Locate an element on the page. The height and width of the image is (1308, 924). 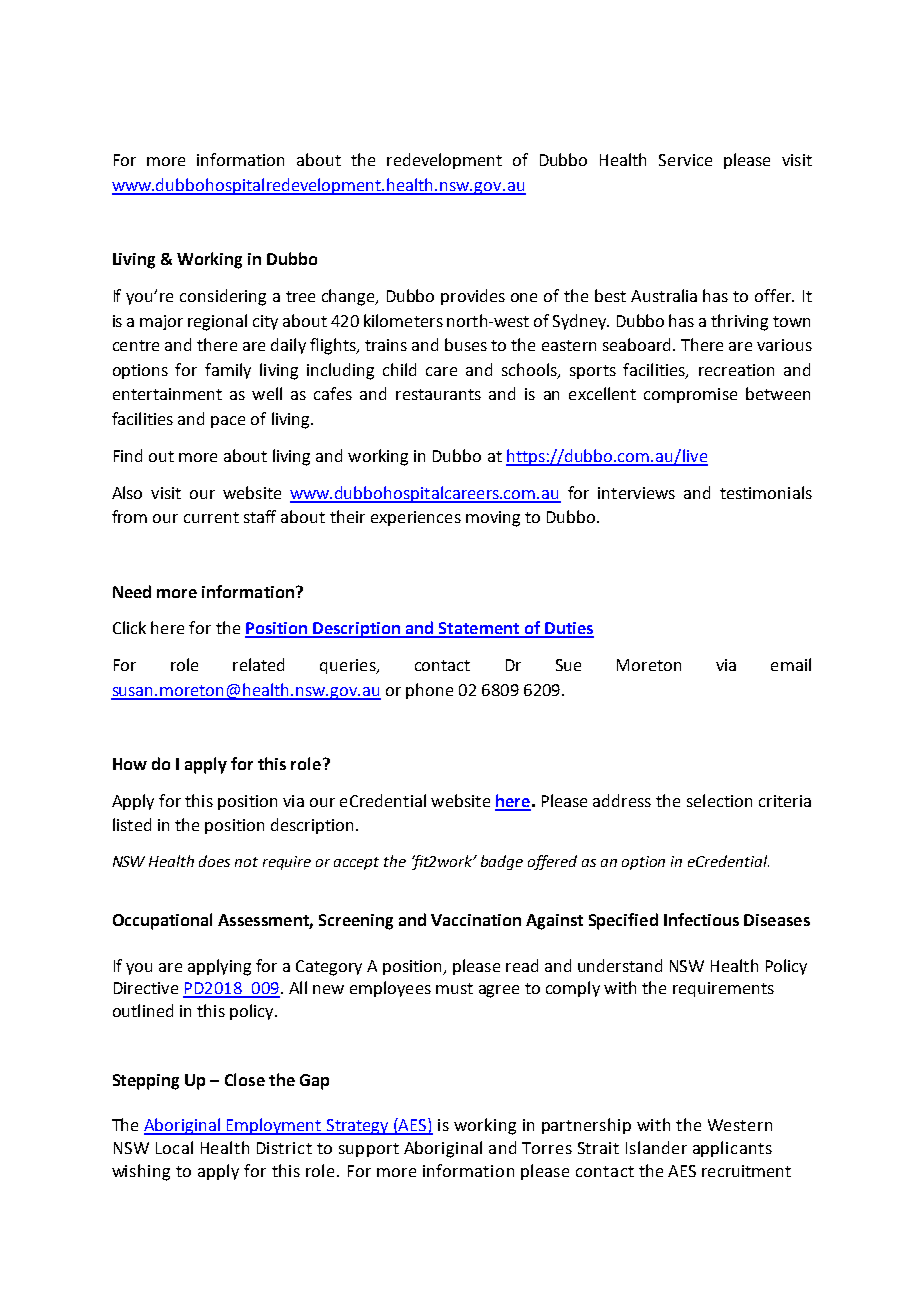
considering is located at coordinates (223, 297).
